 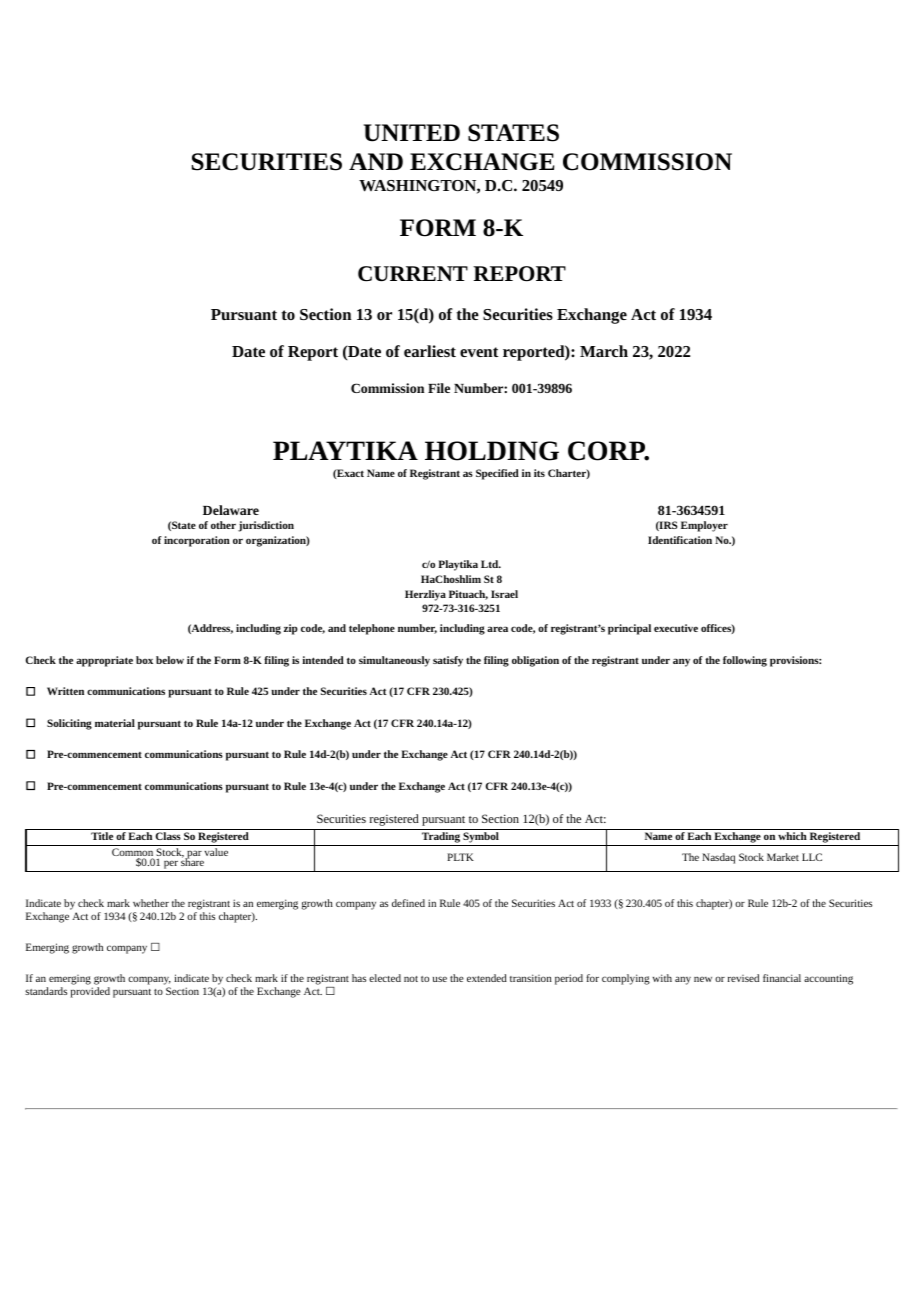 I want to click on which, so click(x=792, y=836).
